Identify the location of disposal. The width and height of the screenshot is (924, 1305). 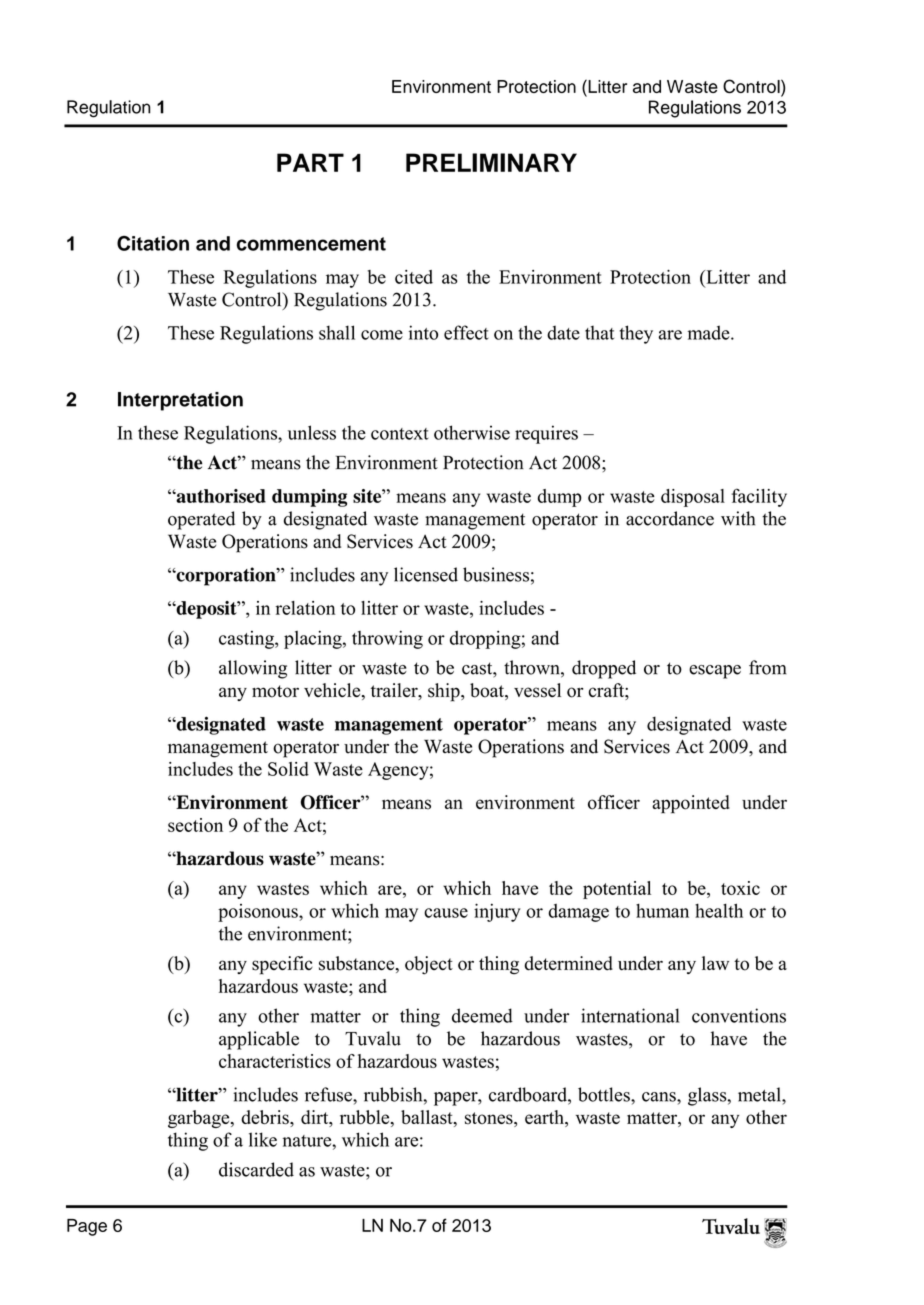
(693, 498).
